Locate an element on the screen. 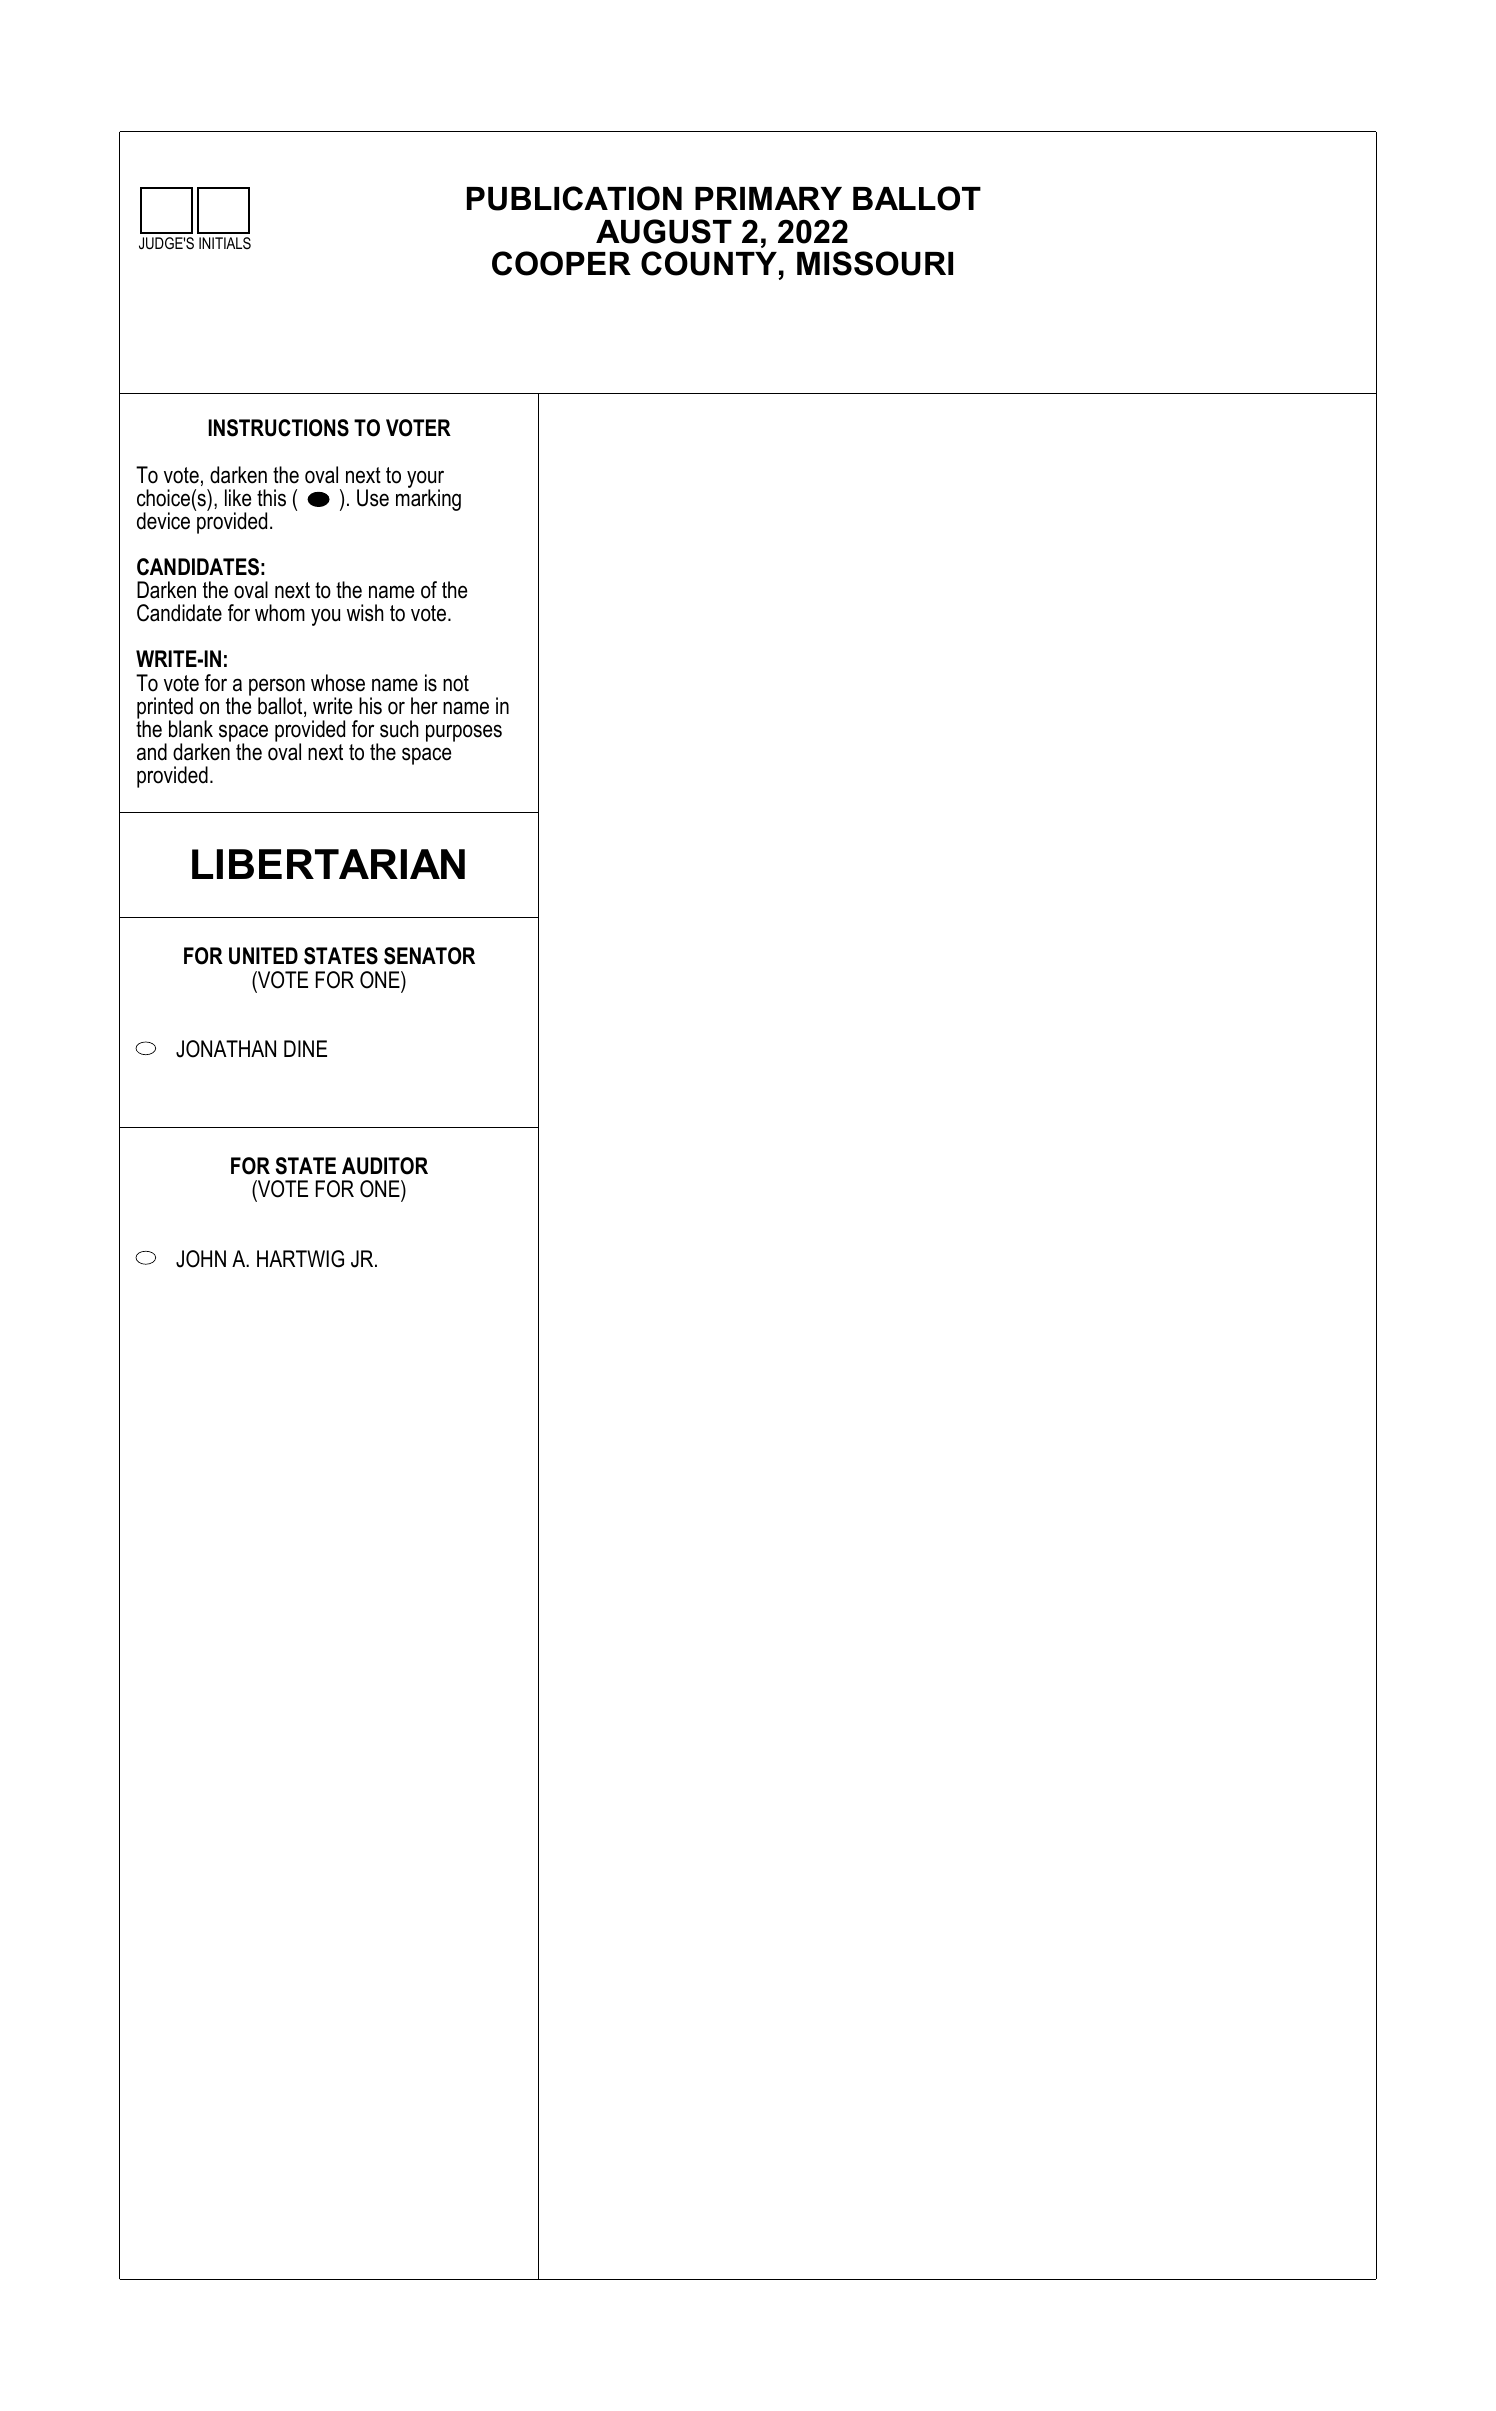  PRIMARY is located at coordinates (768, 198).
